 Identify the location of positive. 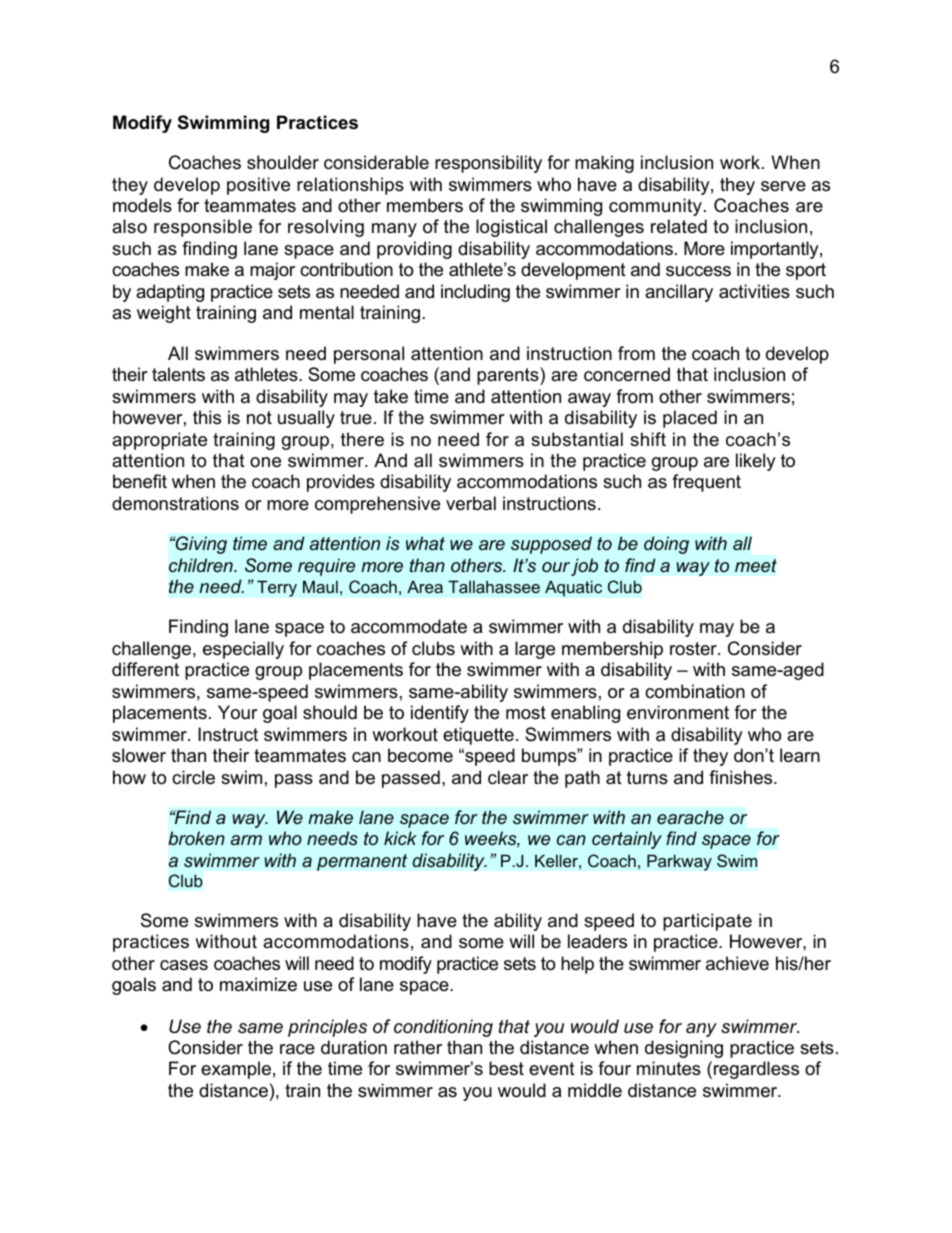
(258, 186).
